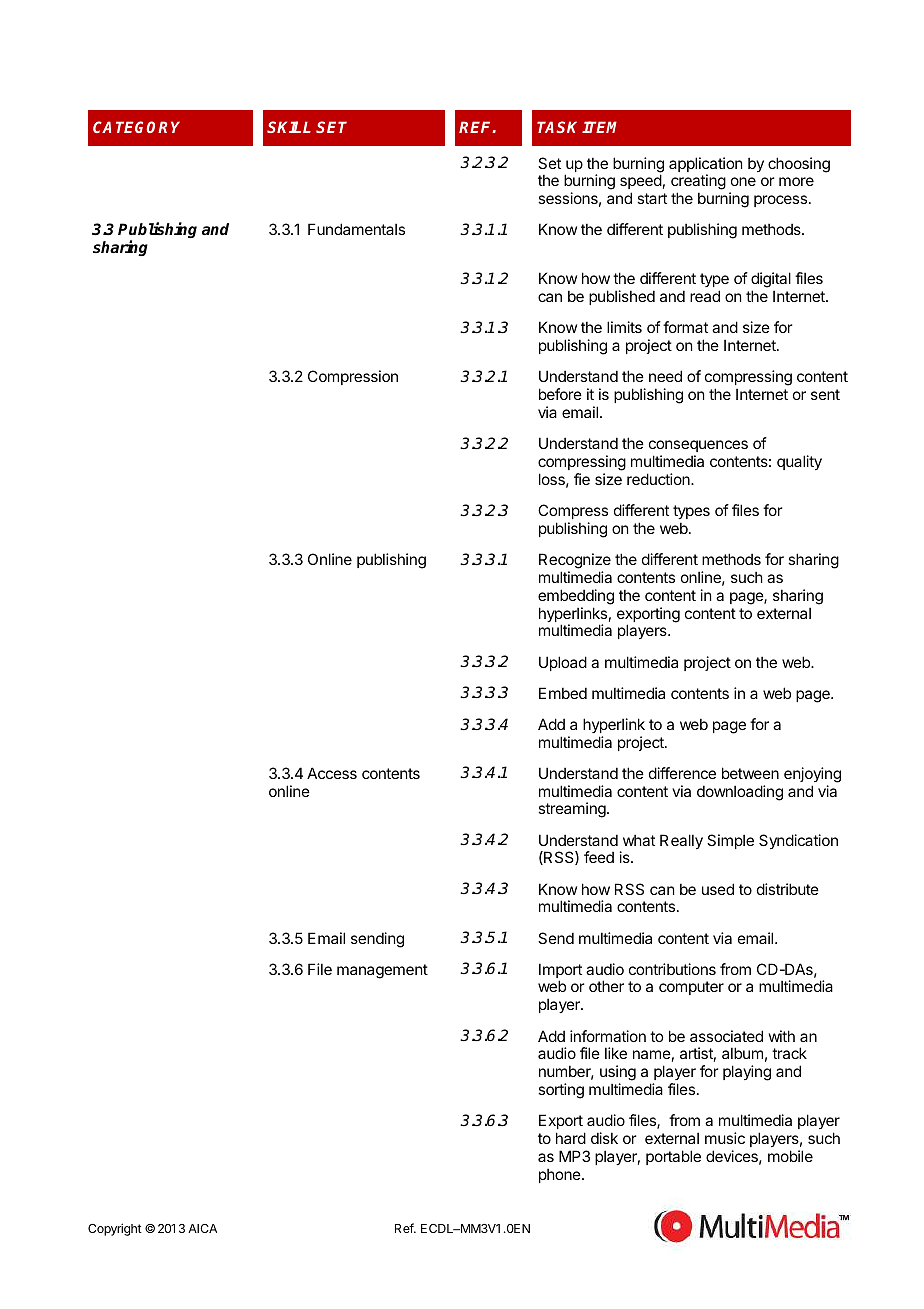  Describe the element at coordinates (790, 1156) in the image. I see `mobile` at that location.
